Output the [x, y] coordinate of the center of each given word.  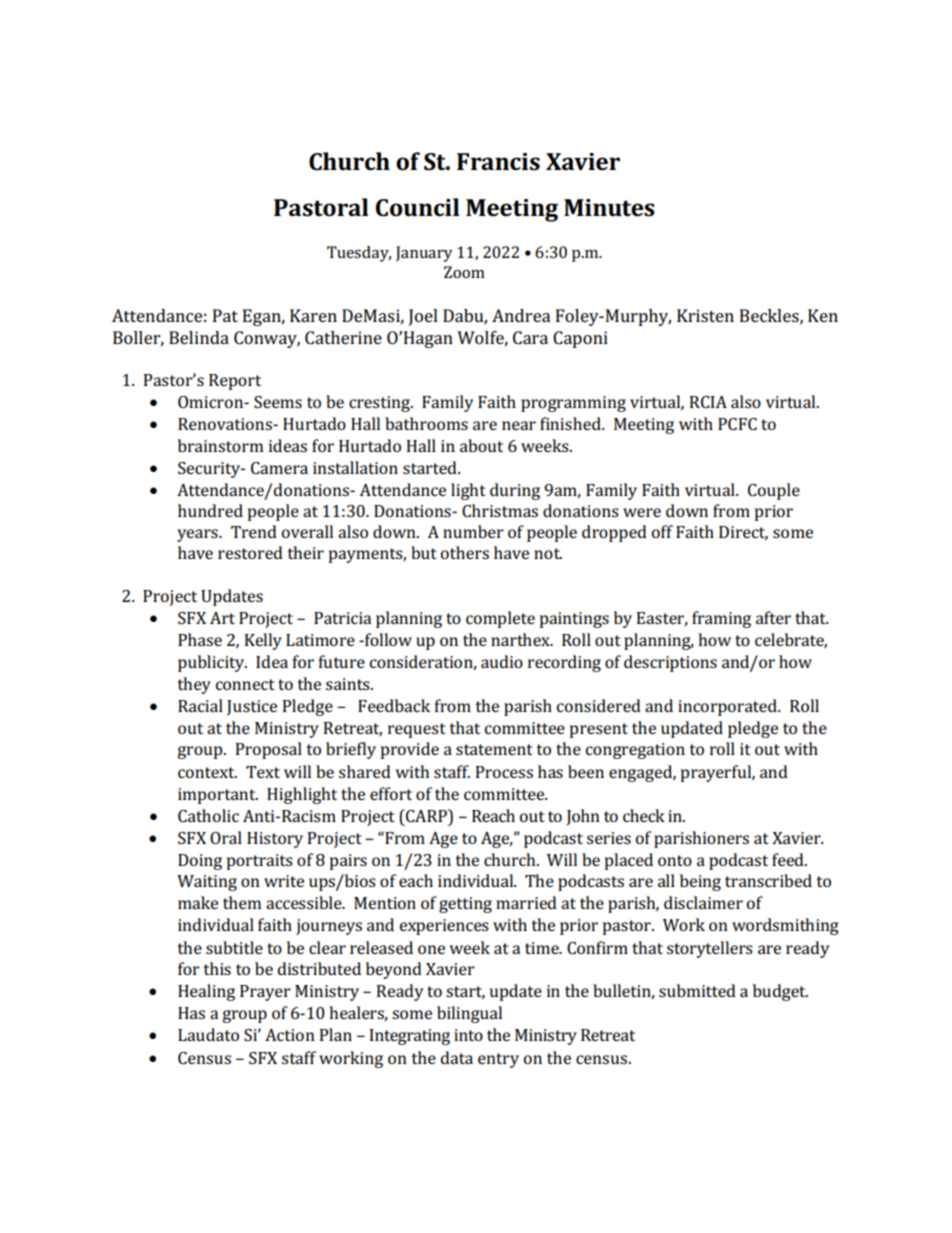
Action [290, 1035]
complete [500, 619]
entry [498, 1060]
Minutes [609, 208]
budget [780, 992]
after [773, 617]
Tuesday [359, 254]
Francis [498, 162]
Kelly [263, 641]
